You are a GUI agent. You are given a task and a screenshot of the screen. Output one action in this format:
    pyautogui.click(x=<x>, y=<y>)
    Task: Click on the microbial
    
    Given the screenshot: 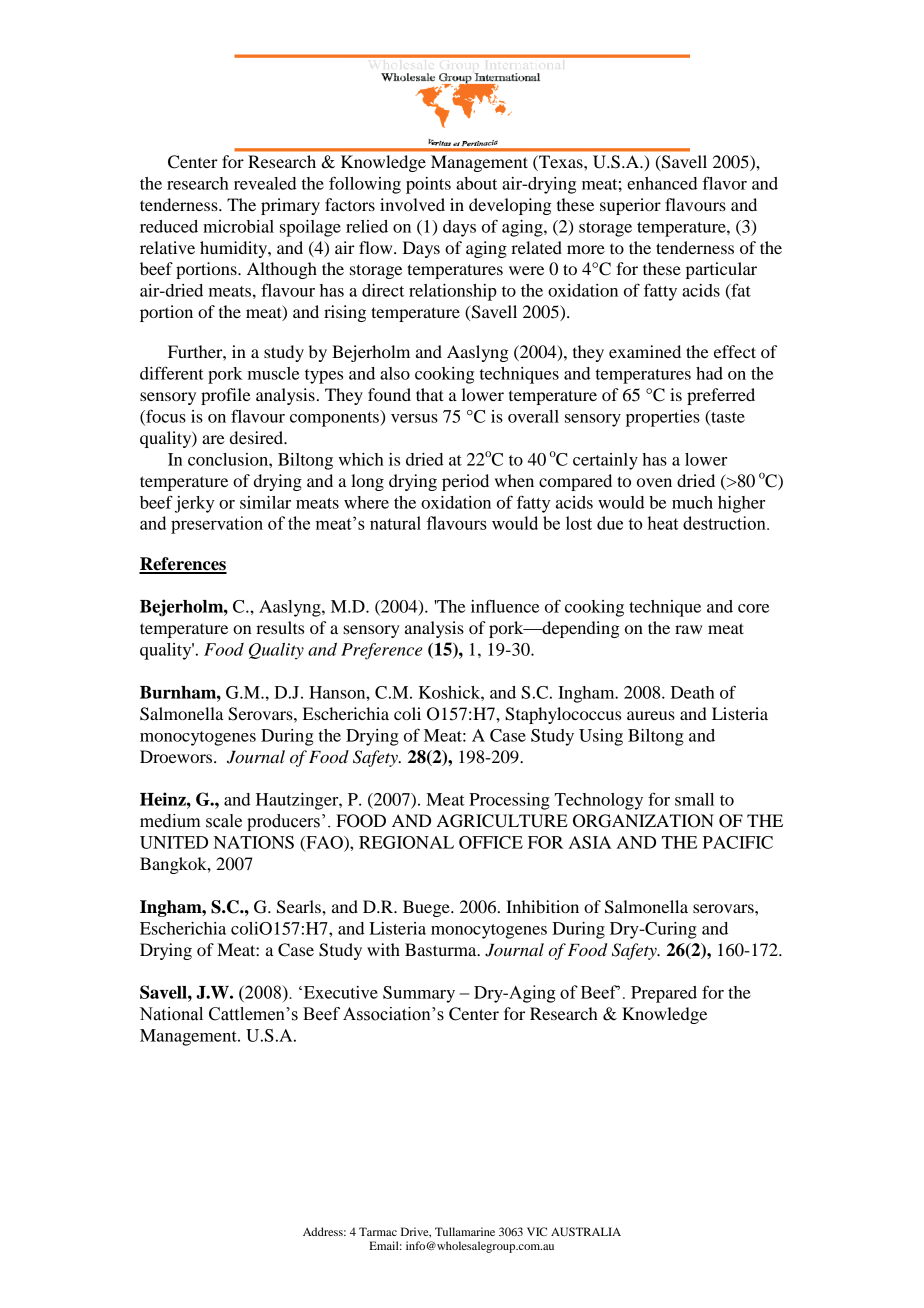 What is the action you would take?
    pyautogui.click(x=238, y=226)
